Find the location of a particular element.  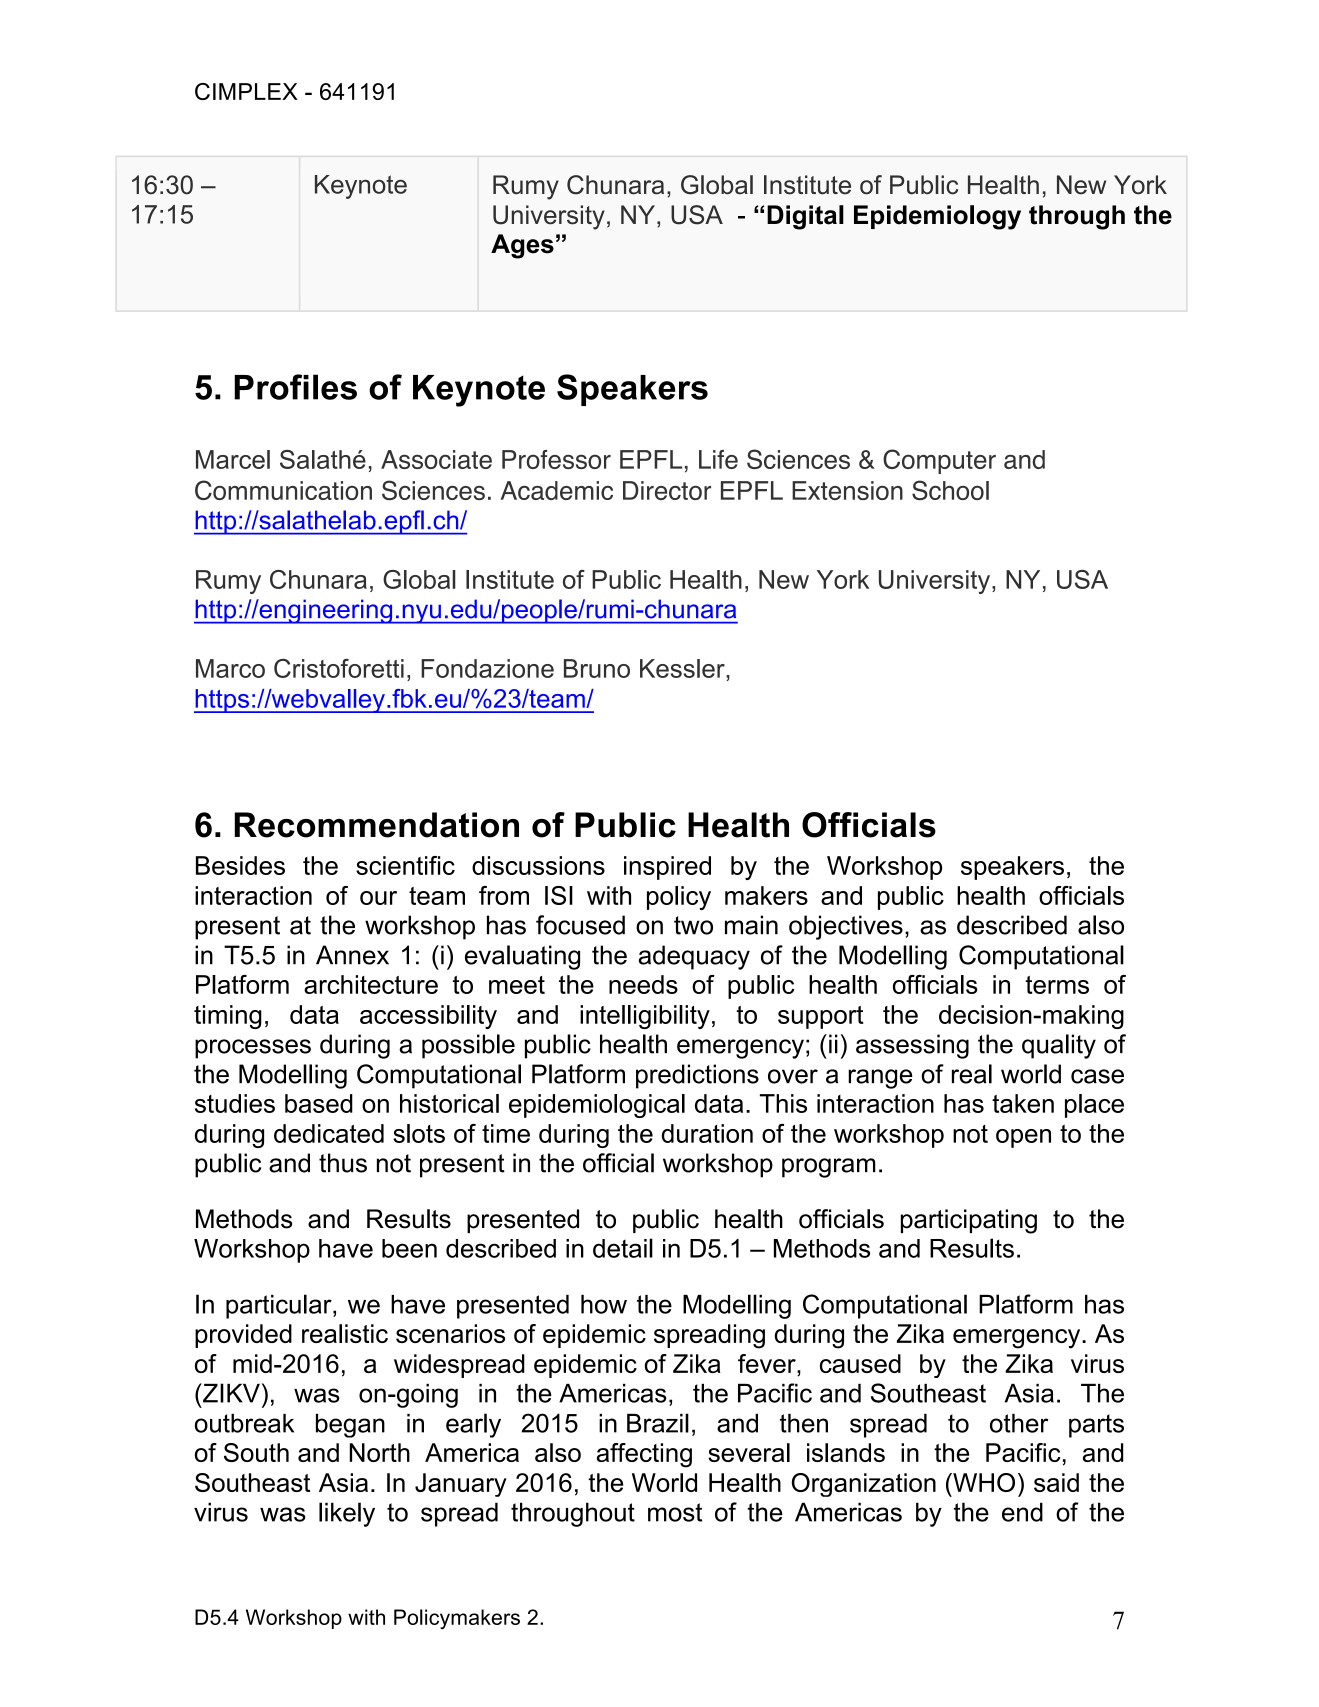

based is located at coordinates (319, 1103).
